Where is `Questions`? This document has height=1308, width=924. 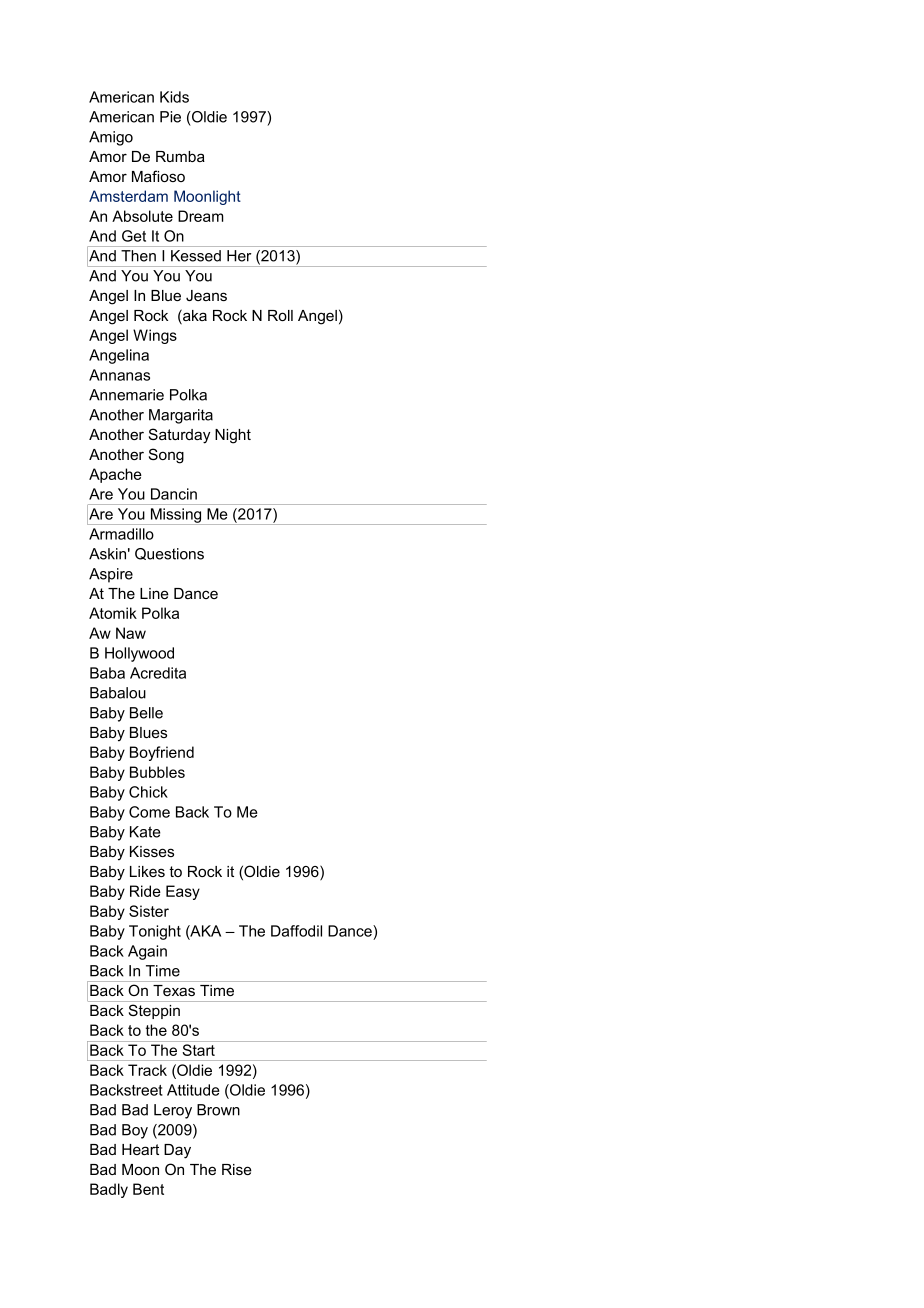
Questions is located at coordinates (169, 554).
